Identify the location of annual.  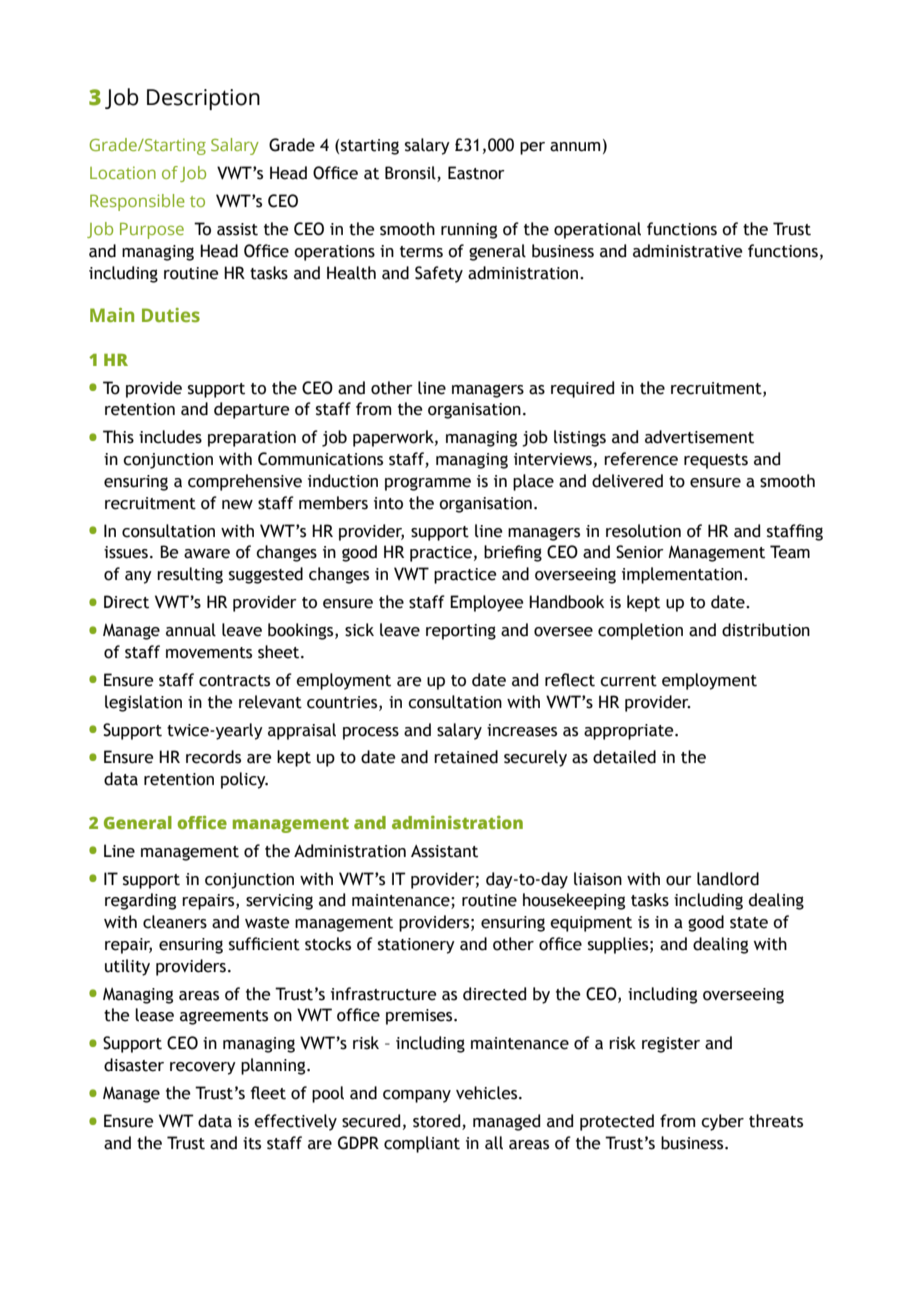
(191, 630).
